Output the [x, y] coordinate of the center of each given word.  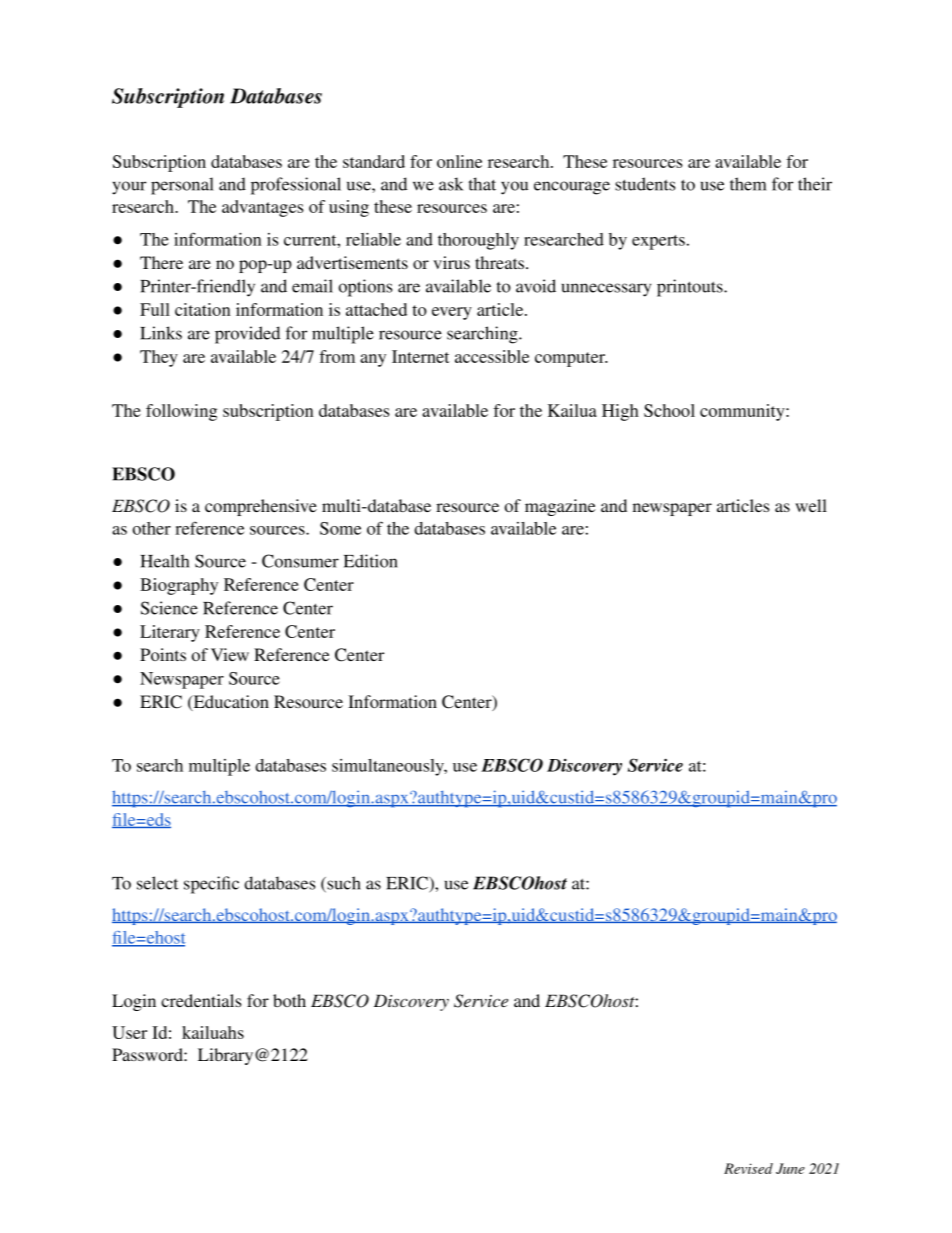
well [811, 505]
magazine [560, 507]
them [748, 184]
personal [182, 186]
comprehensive [261, 507]
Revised [748, 1168]
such [343, 884]
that [482, 184]
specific [211, 885]
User [129, 1032]
